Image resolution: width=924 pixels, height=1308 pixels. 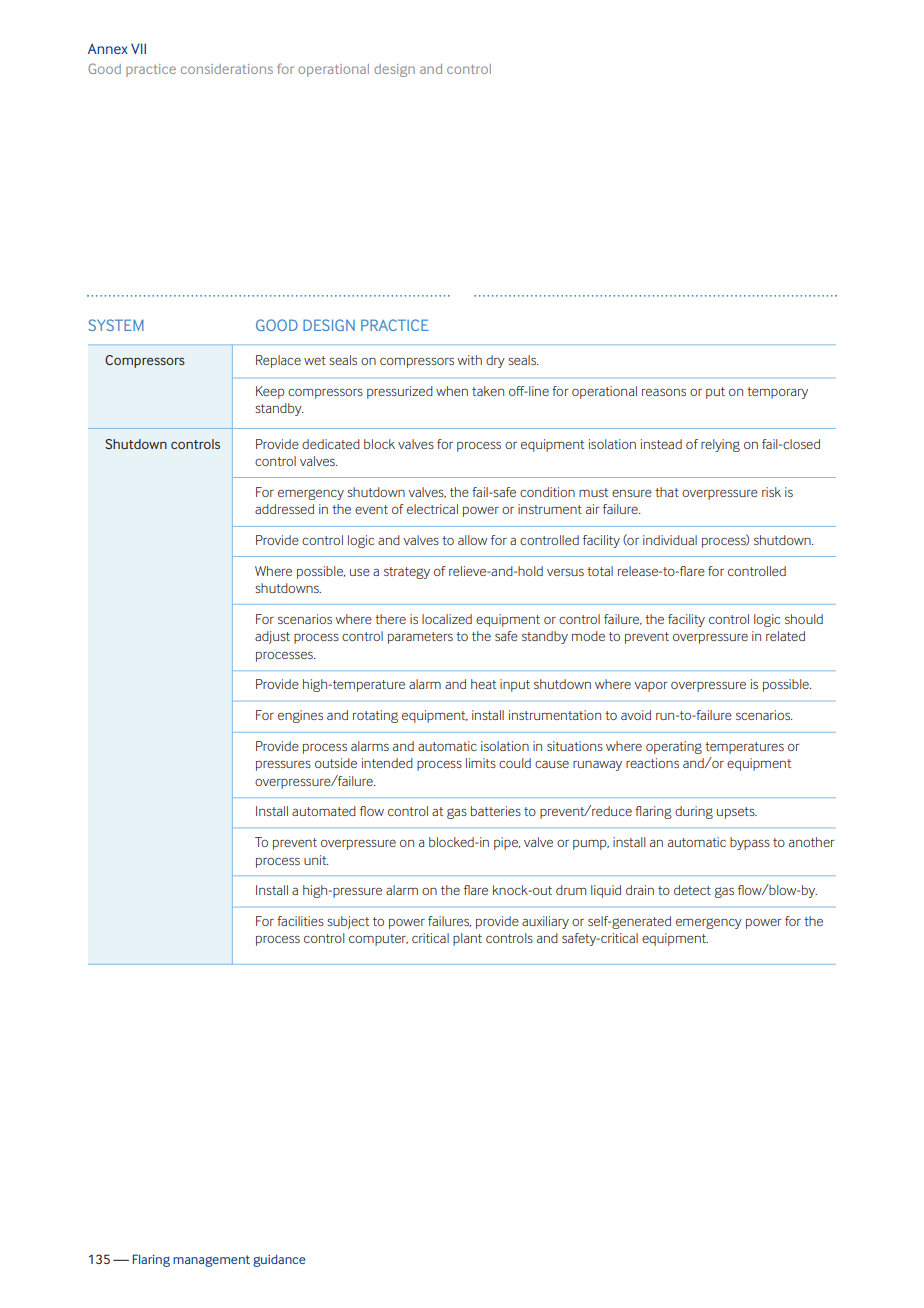 I want to click on temporary, so click(x=777, y=393).
